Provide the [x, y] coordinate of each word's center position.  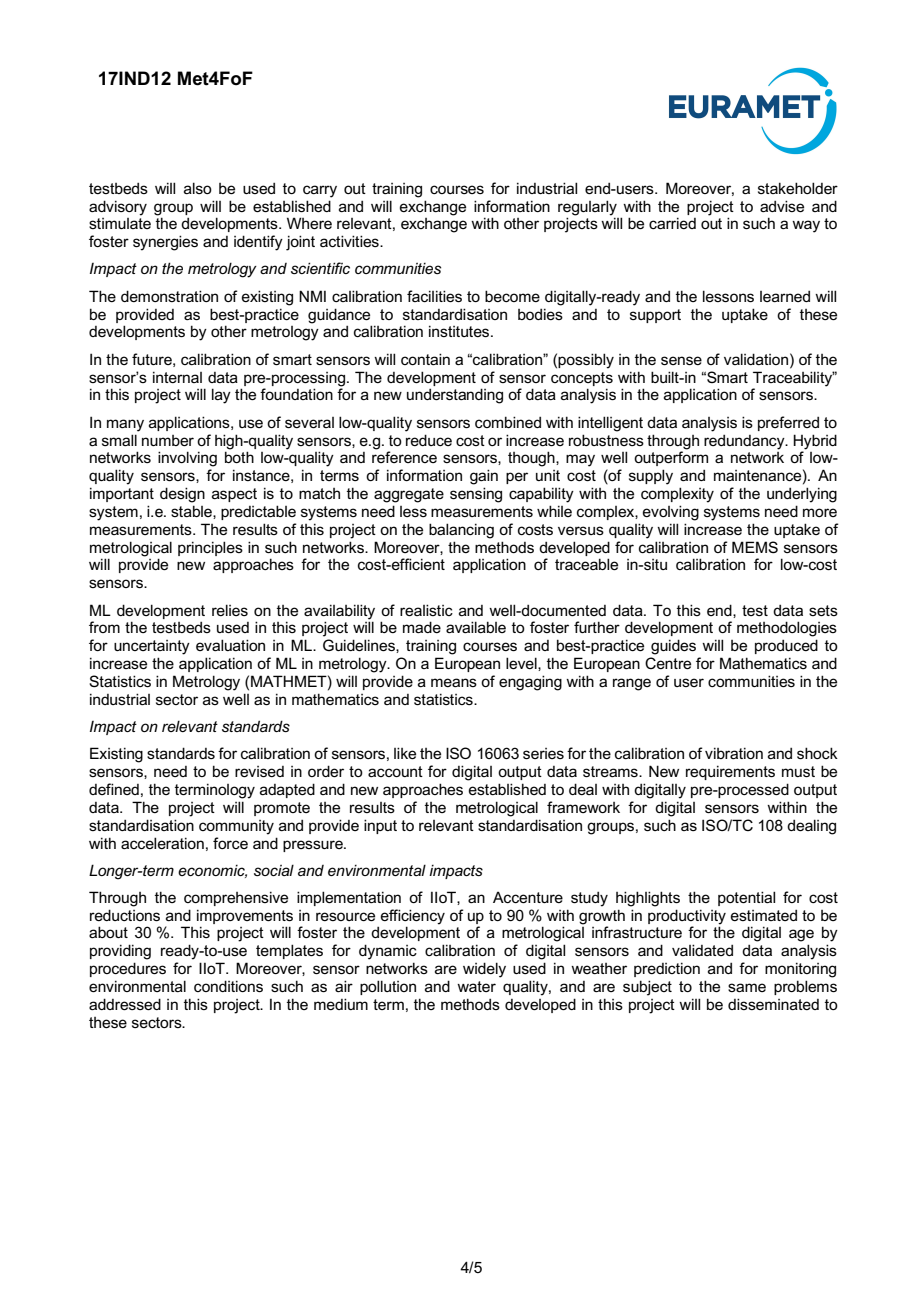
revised [259, 771]
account [395, 771]
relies [230, 610]
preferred [788, 423]
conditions [228, 986]
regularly [587, 209]
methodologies [787, 629]
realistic [426, 610]
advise [782, 206]
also [198, 188]
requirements [730, 772]
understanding [455, 396]
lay [221, 396]
